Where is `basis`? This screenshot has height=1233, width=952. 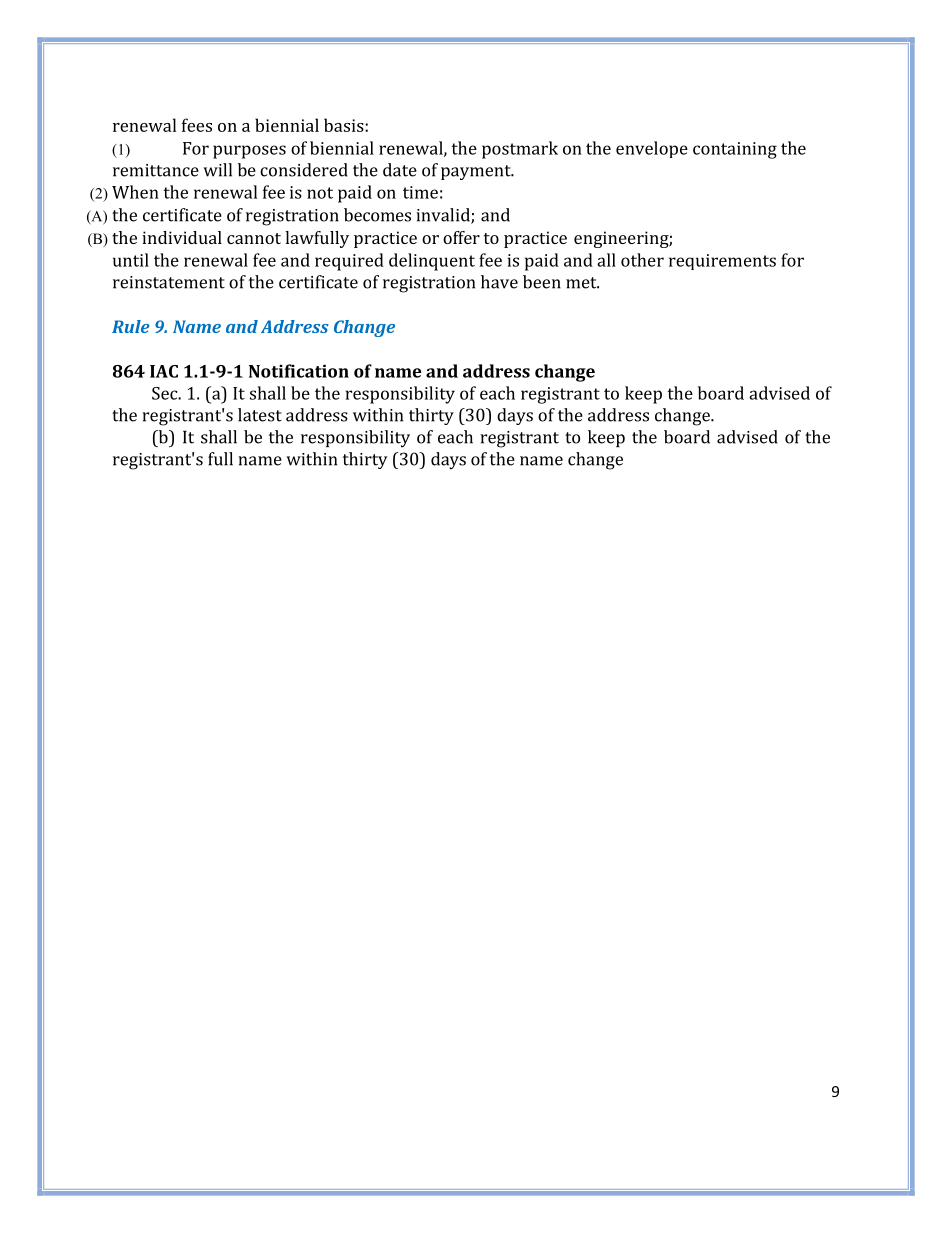 basis is located at coordinates (345, 125).
